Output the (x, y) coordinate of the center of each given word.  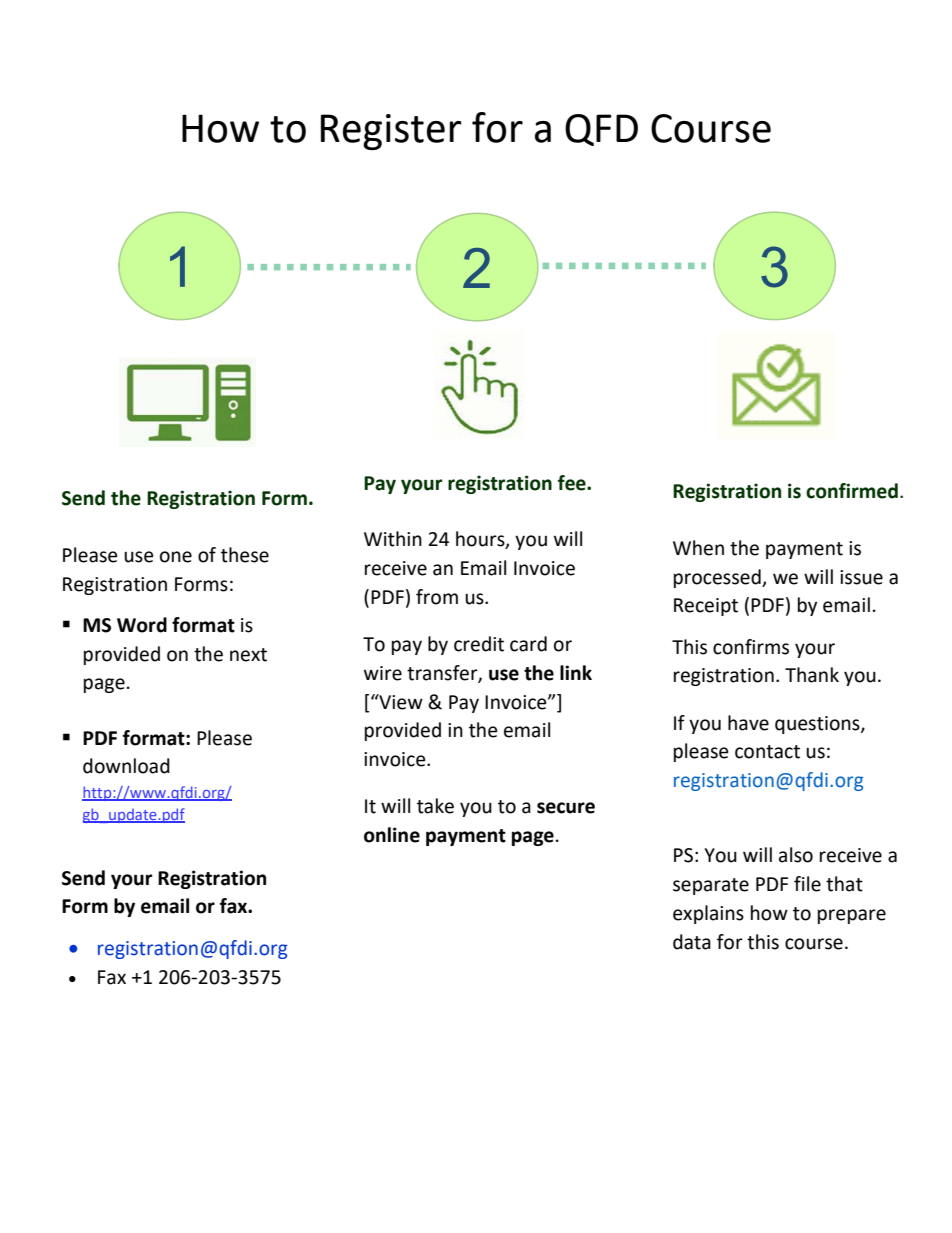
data (692, 942)
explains (708, 914)
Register (391, 132)
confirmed (852, 491)
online (392, 835)
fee (573, 483)
